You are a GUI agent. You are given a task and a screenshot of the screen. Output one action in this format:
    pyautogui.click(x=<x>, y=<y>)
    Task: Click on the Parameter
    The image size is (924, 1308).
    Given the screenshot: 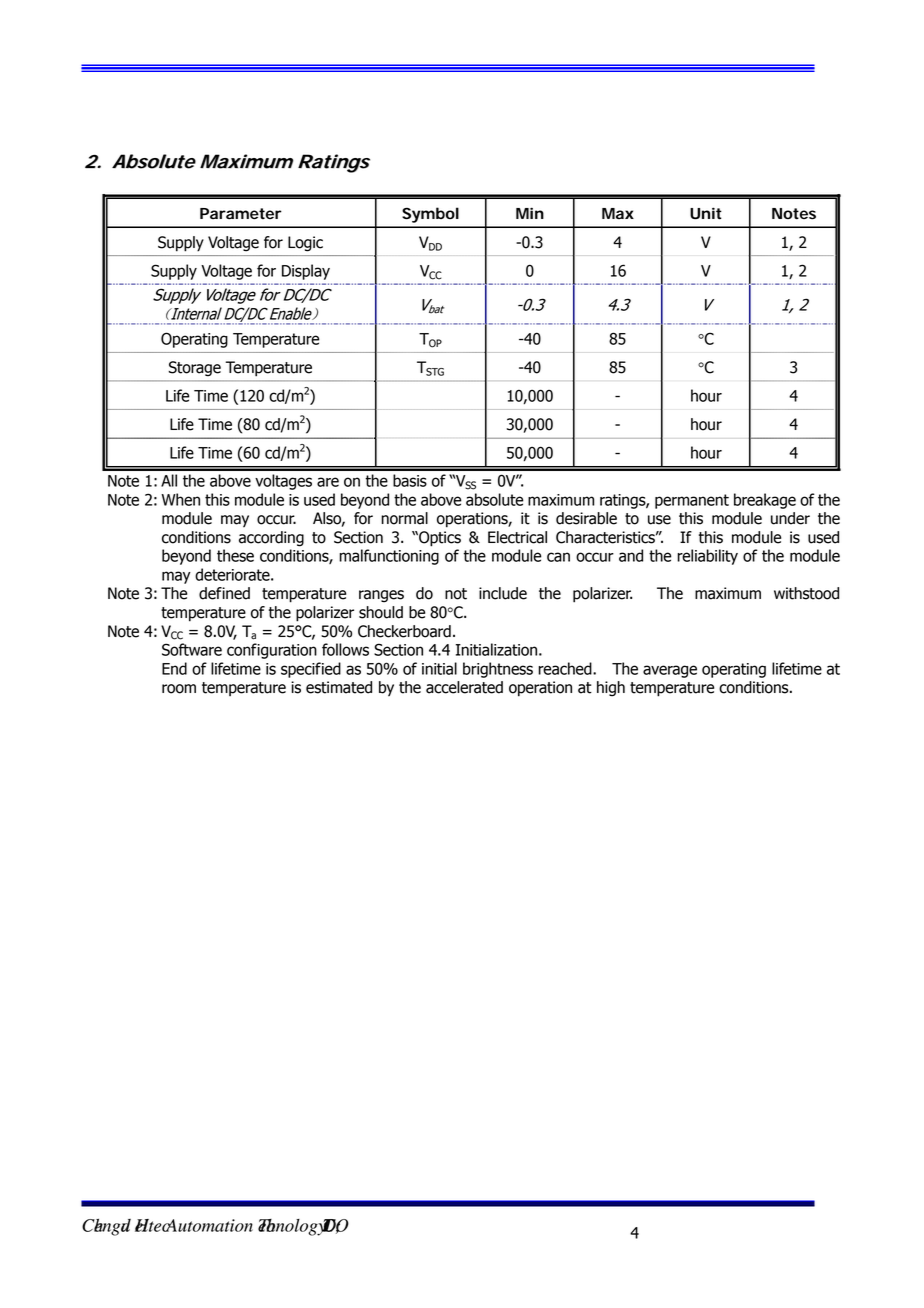 What is the action you would take?
    pyautogui.click(x=241, y=214)
